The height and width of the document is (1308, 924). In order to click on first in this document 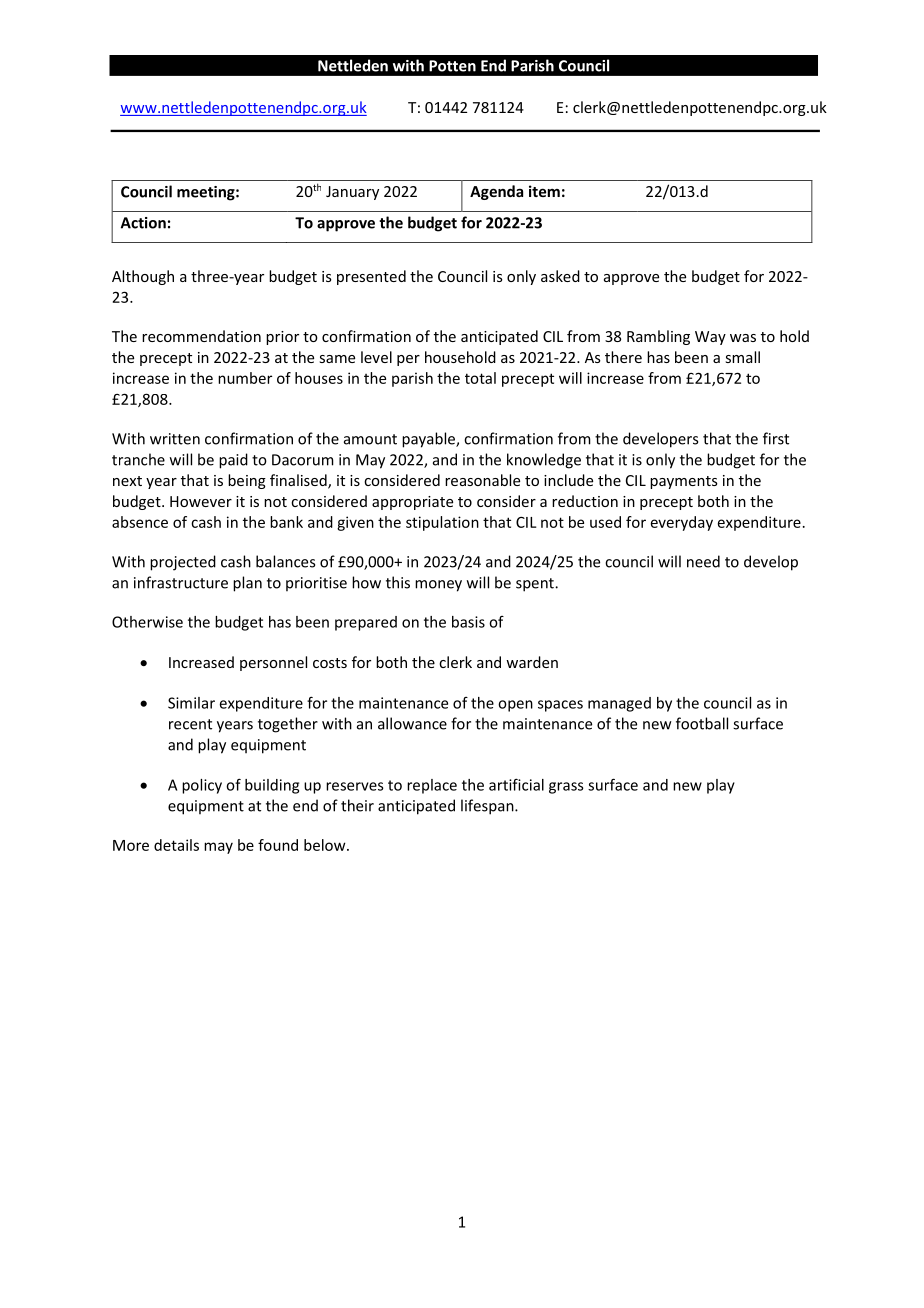, I will do `click(776, 438)`.
